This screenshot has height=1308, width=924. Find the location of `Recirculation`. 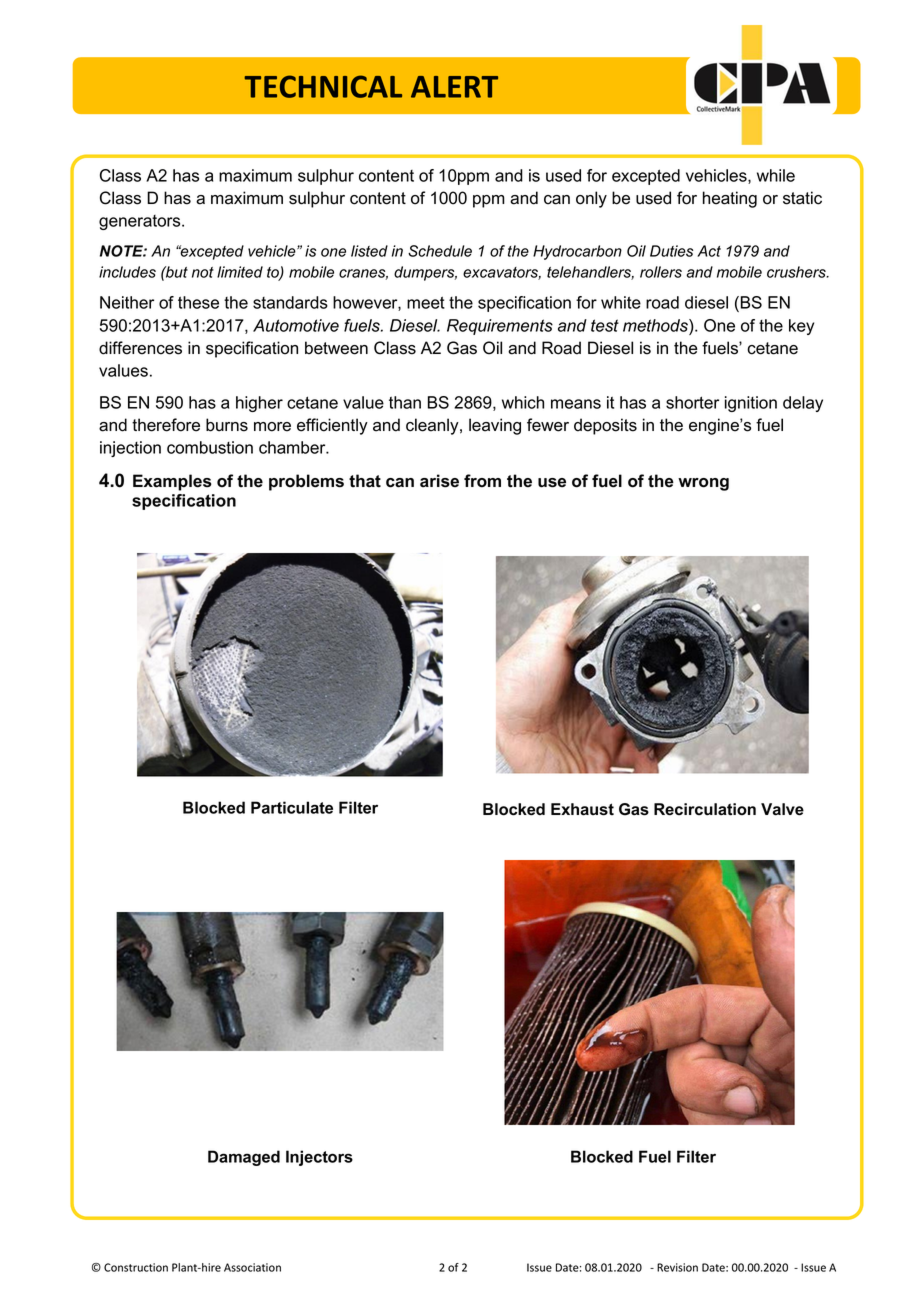

Recirculation is located at coordinates (705, 809).
